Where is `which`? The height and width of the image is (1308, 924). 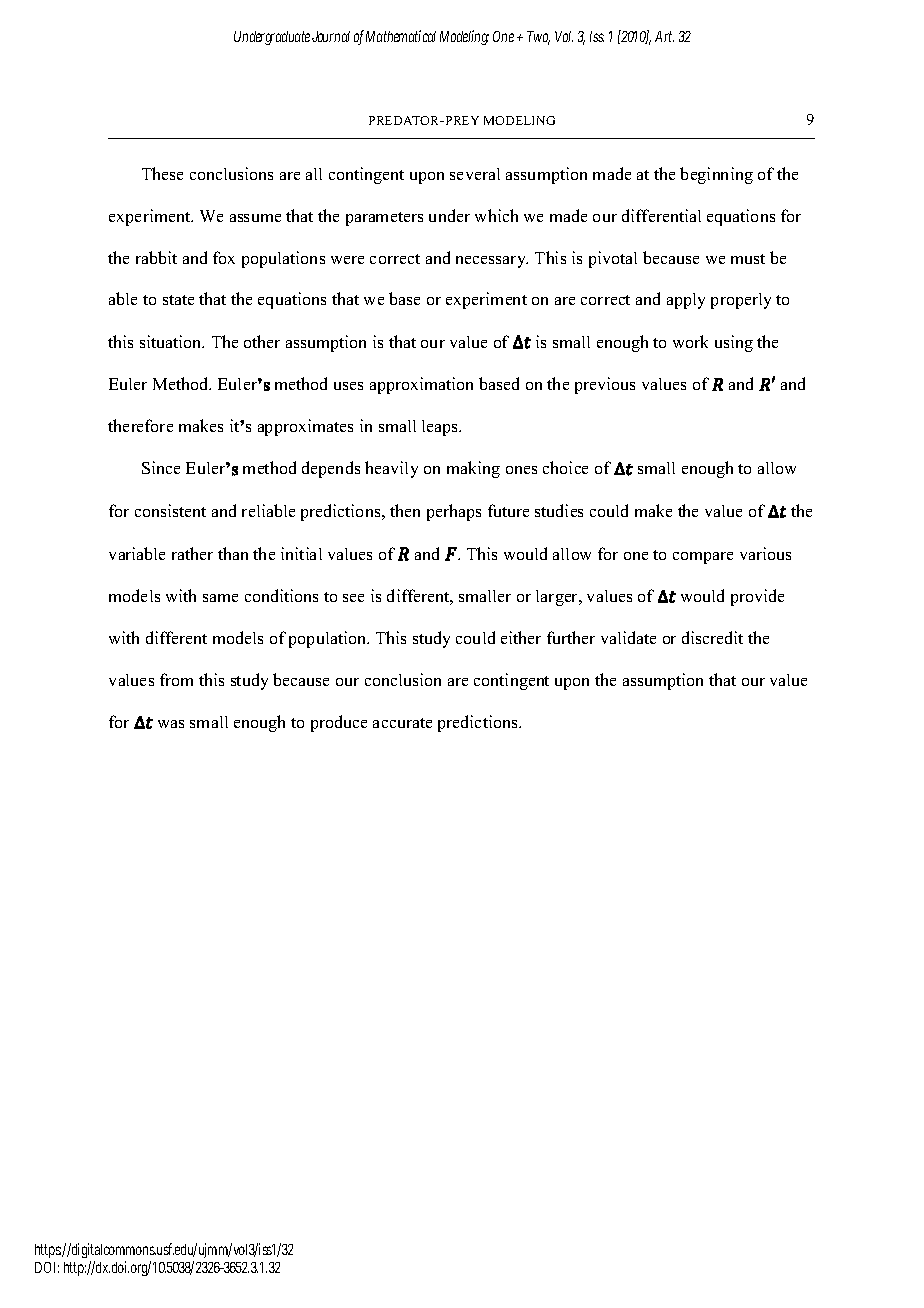
which is located at coordinates (496, 215).
